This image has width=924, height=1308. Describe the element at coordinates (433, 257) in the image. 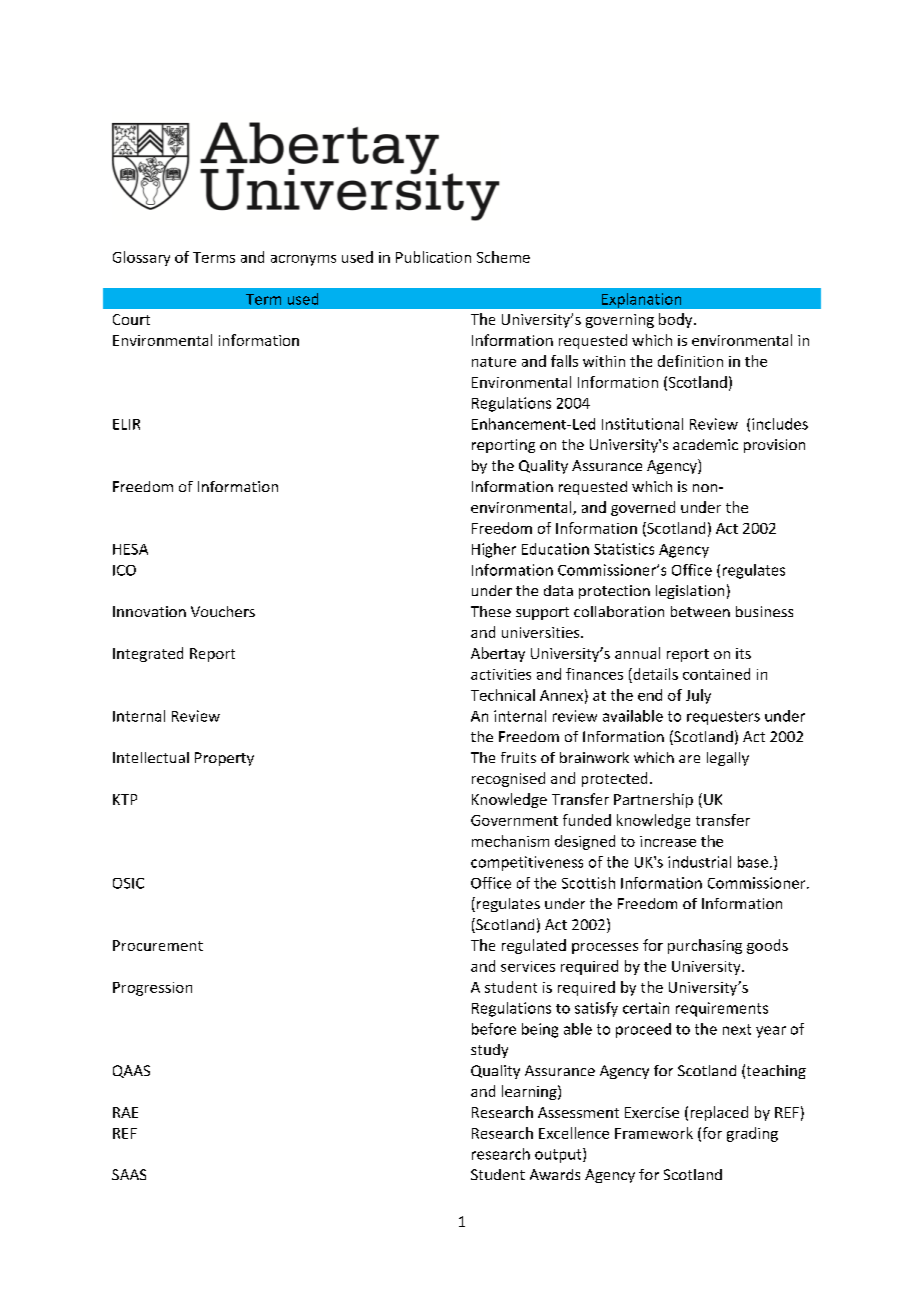

I see `Publication` at that location.
